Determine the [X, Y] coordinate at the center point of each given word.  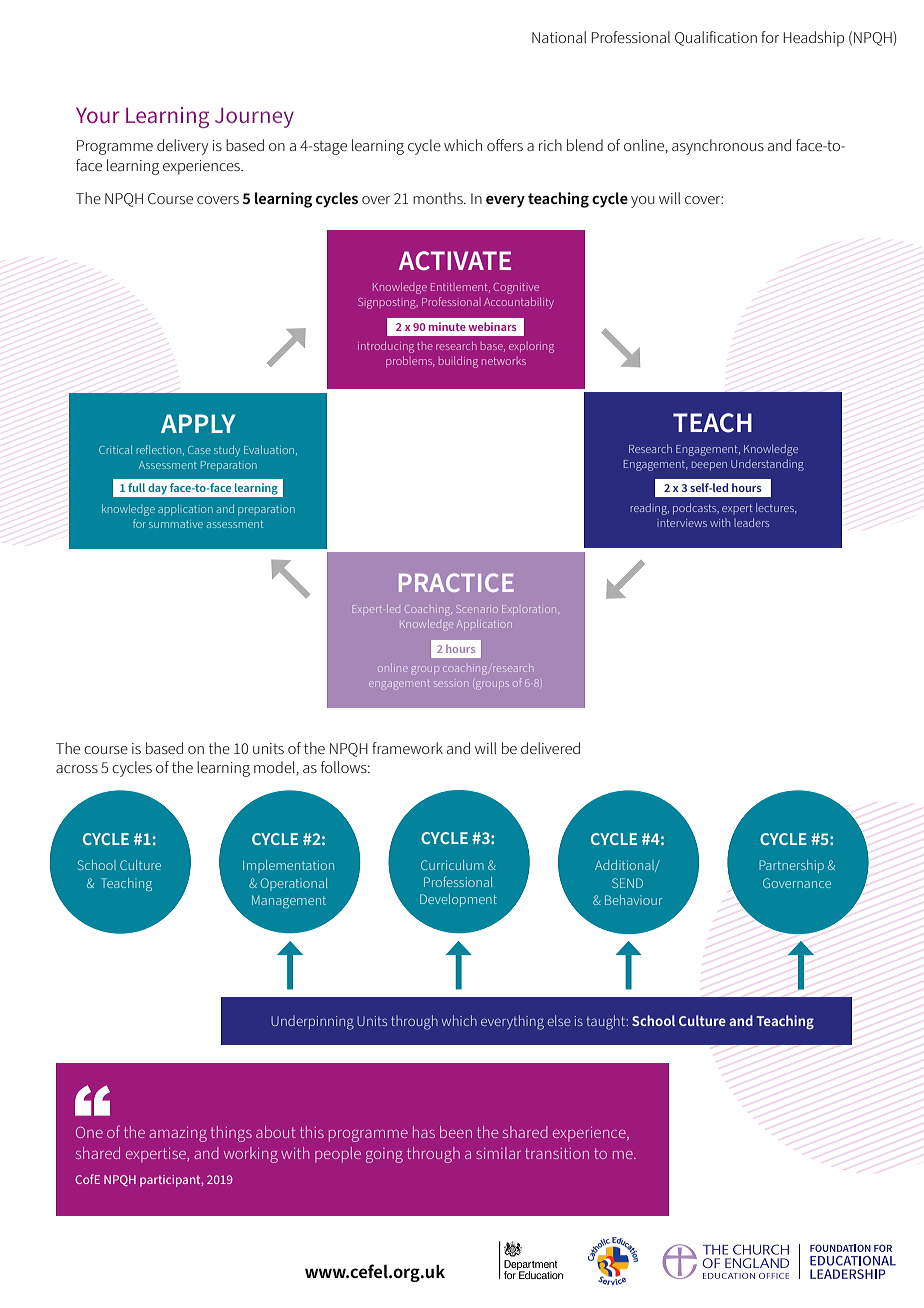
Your [98, 115]
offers [505, 145]
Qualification [716, 38]
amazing [178, 1134]
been [456, 1132]
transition [557, 1153]
